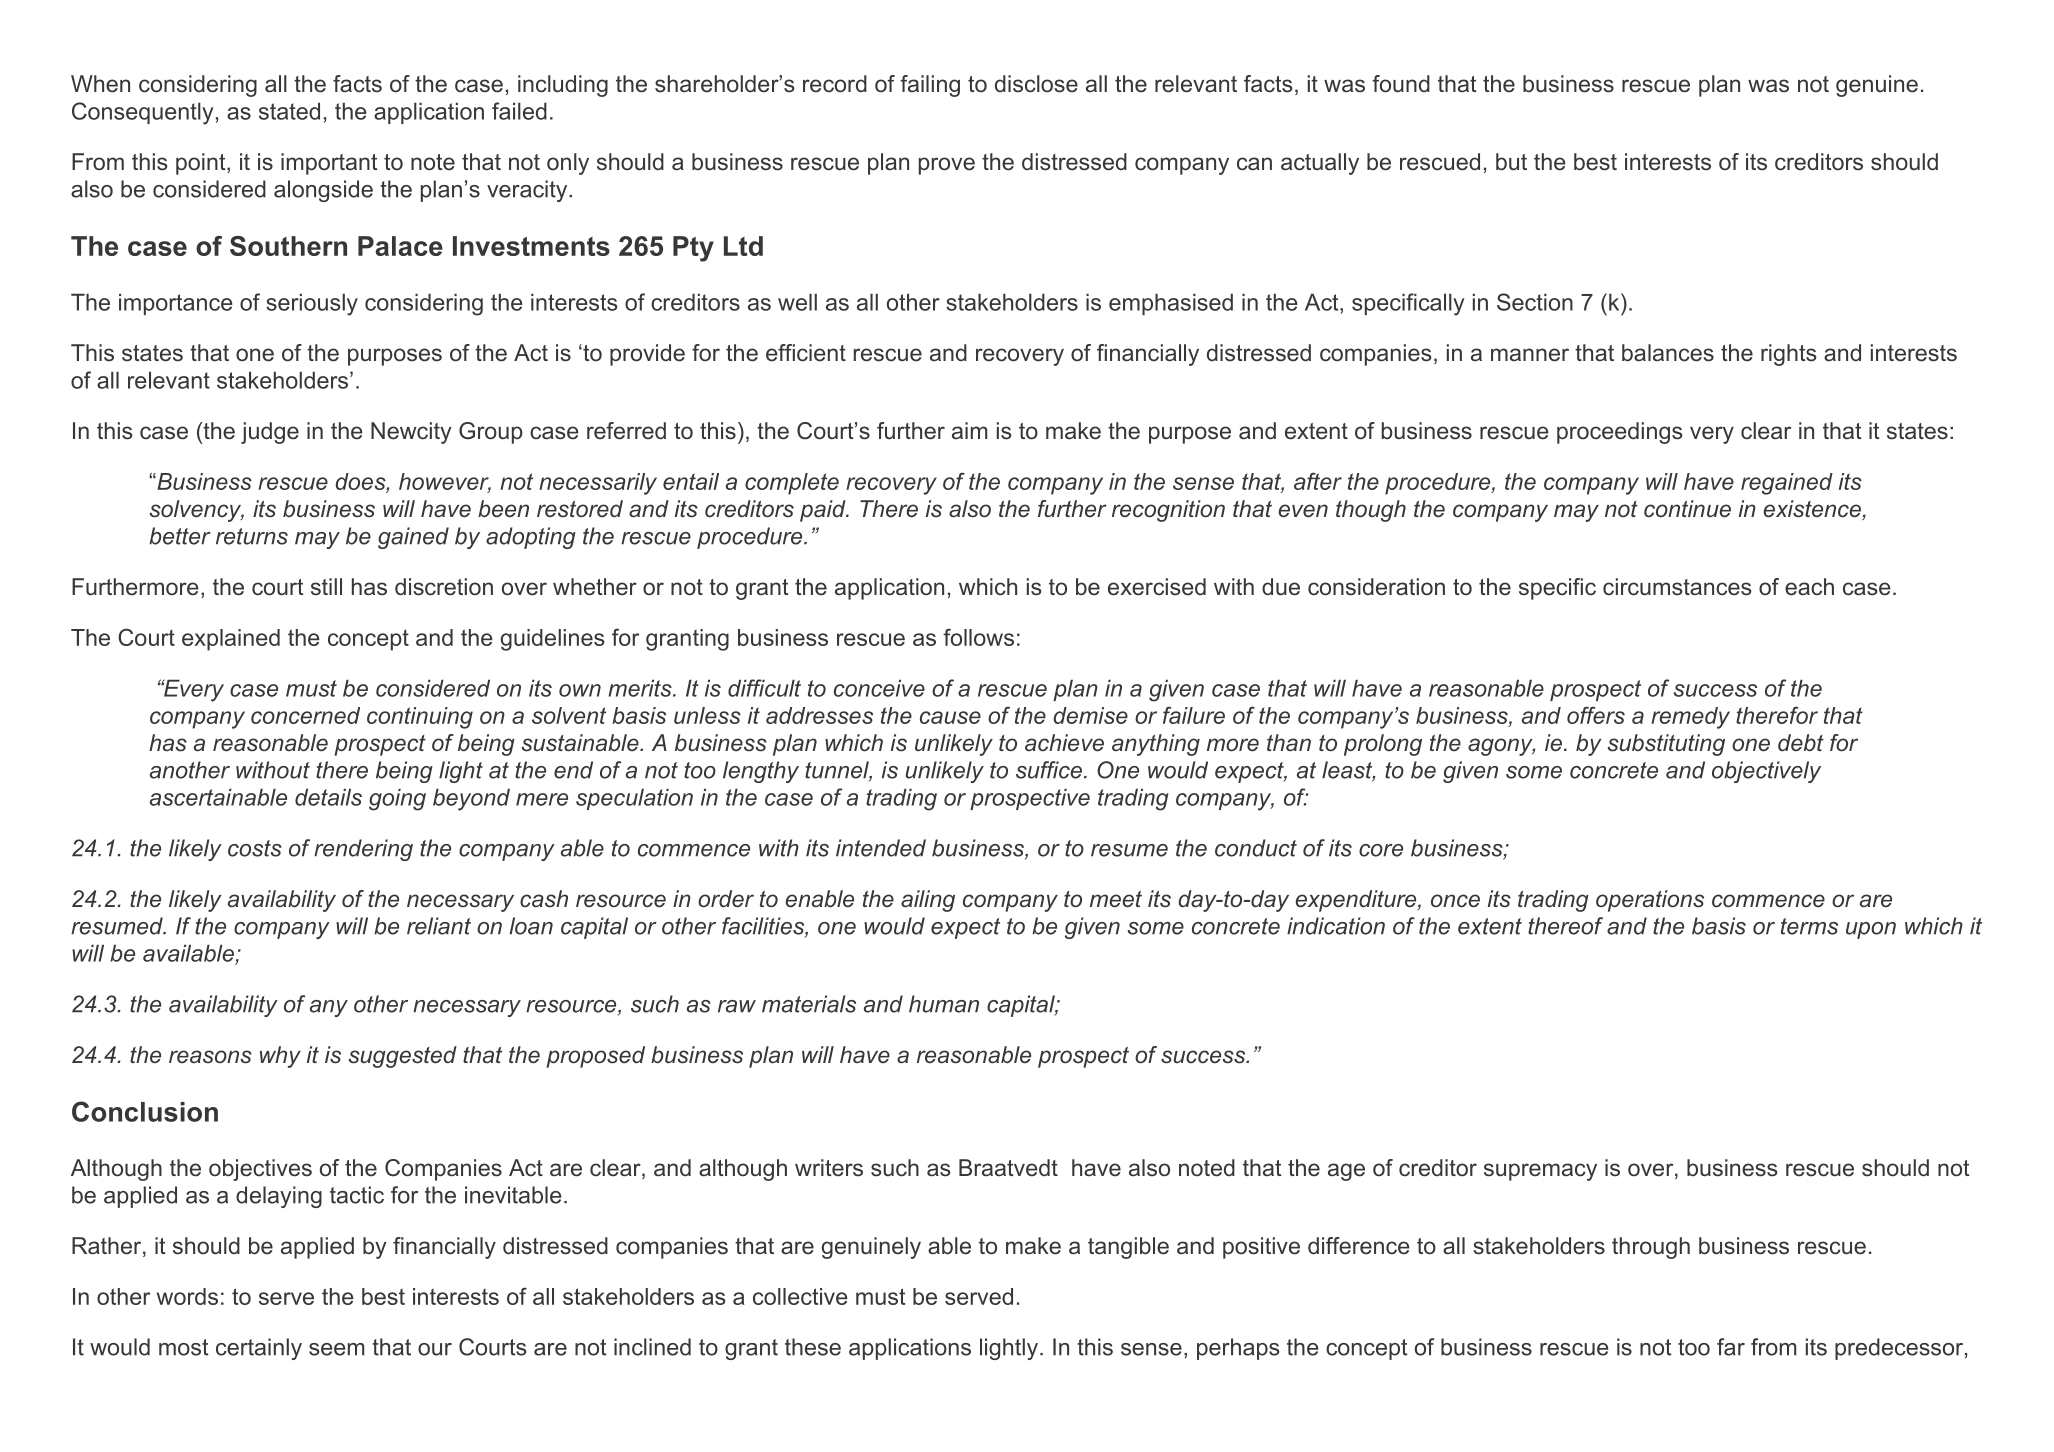  I want to click on collective, so click(800, 1296).
